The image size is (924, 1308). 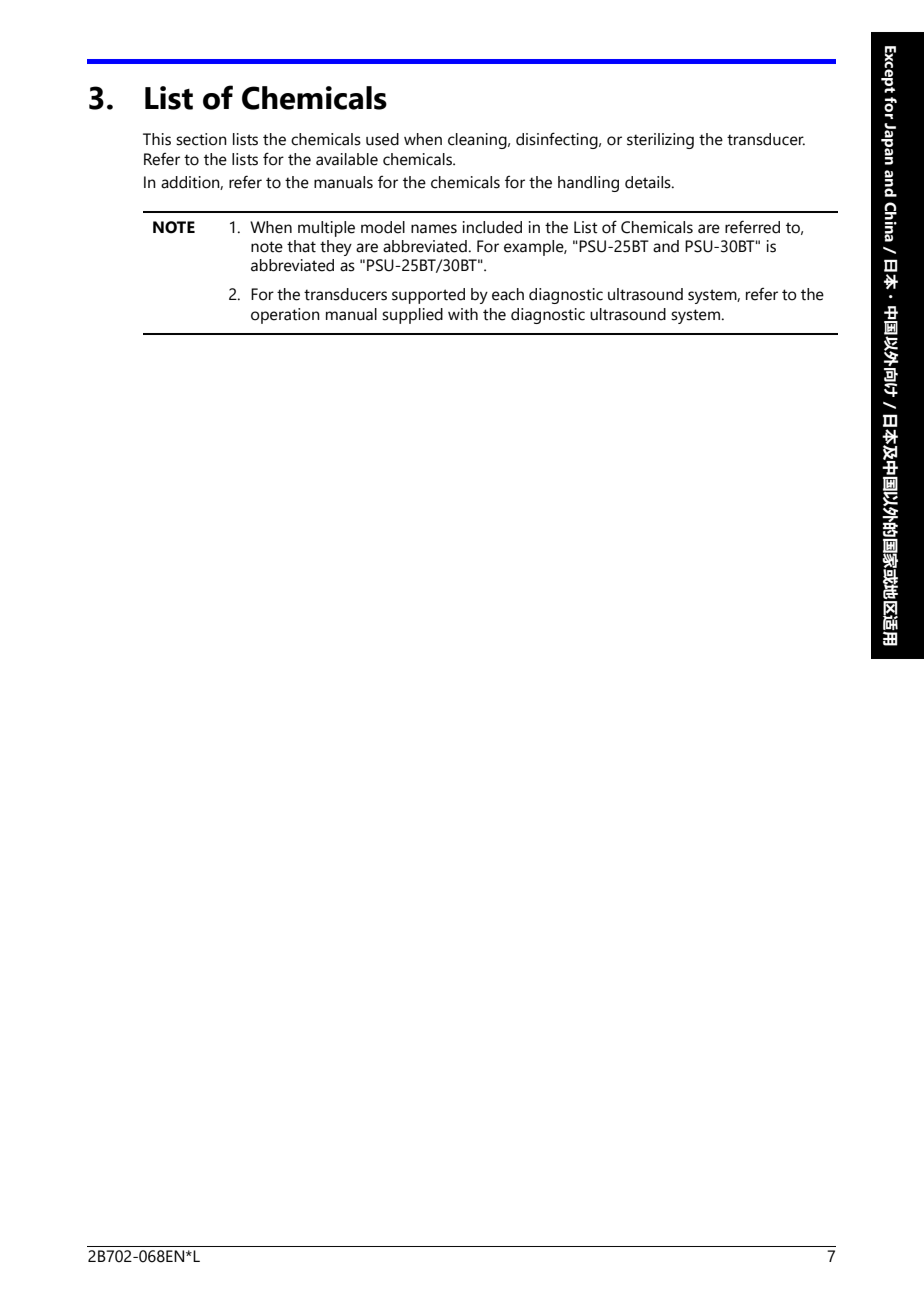 What do you see at coordinates (285, 316) in the screenshot?
I see `operation` at bounding box center [285, 316].
